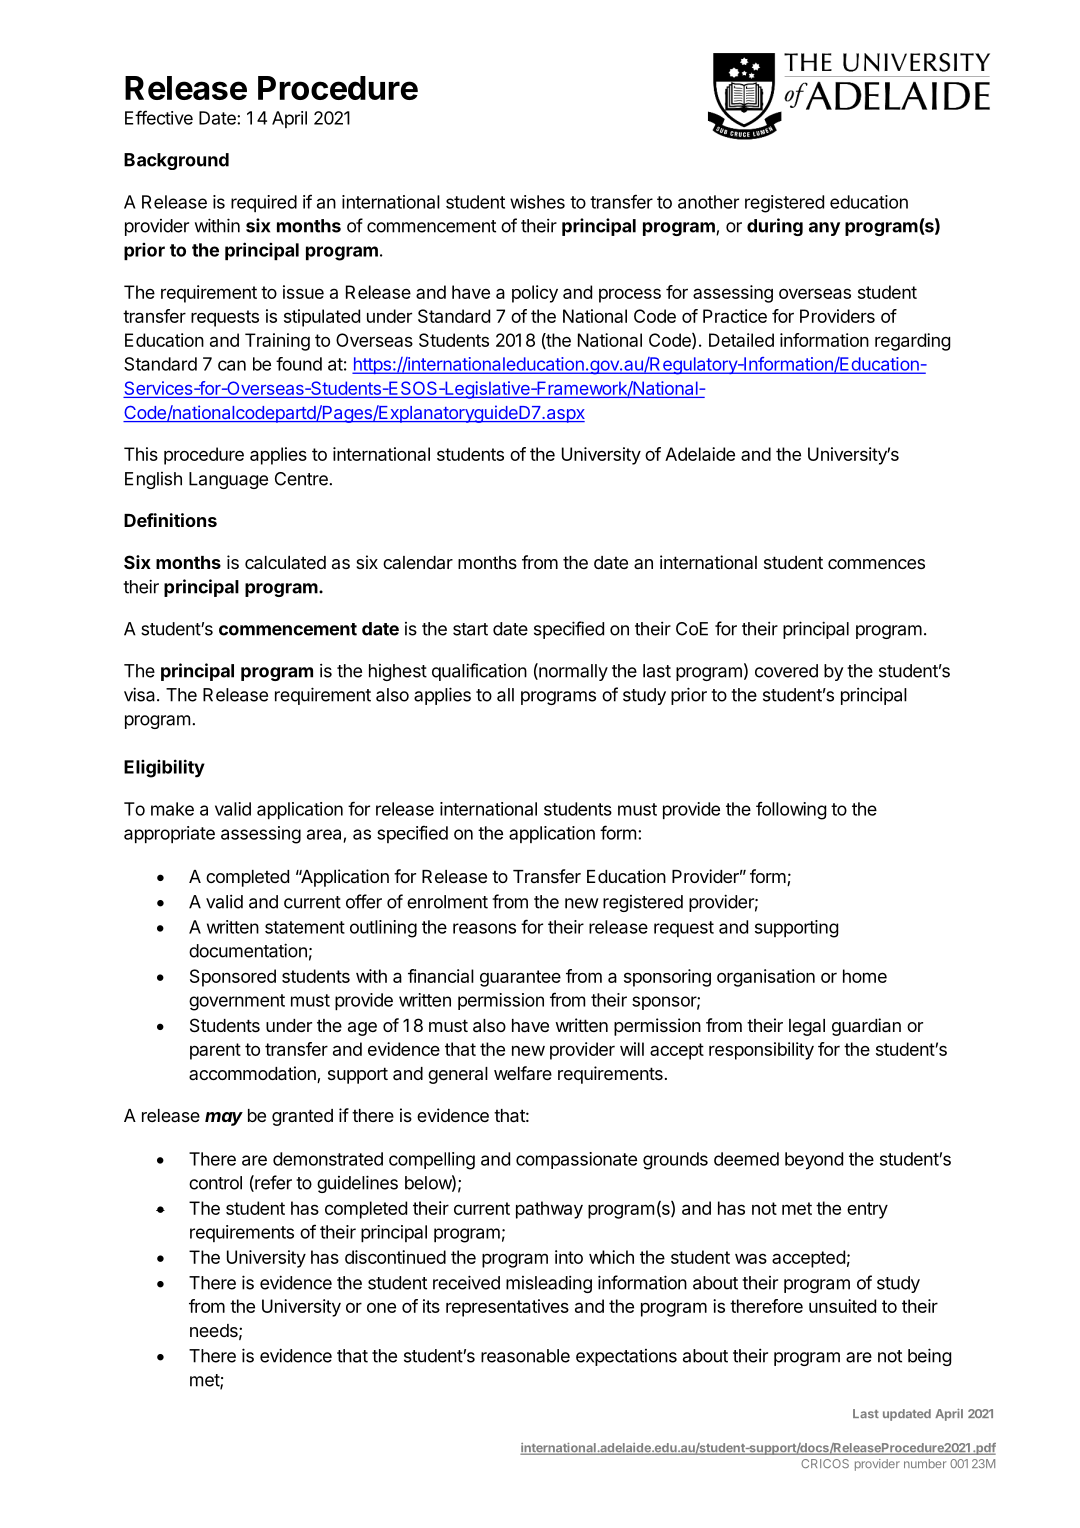 The image size is (1080, 1528). I want to click on Background, so click(176, 161).
